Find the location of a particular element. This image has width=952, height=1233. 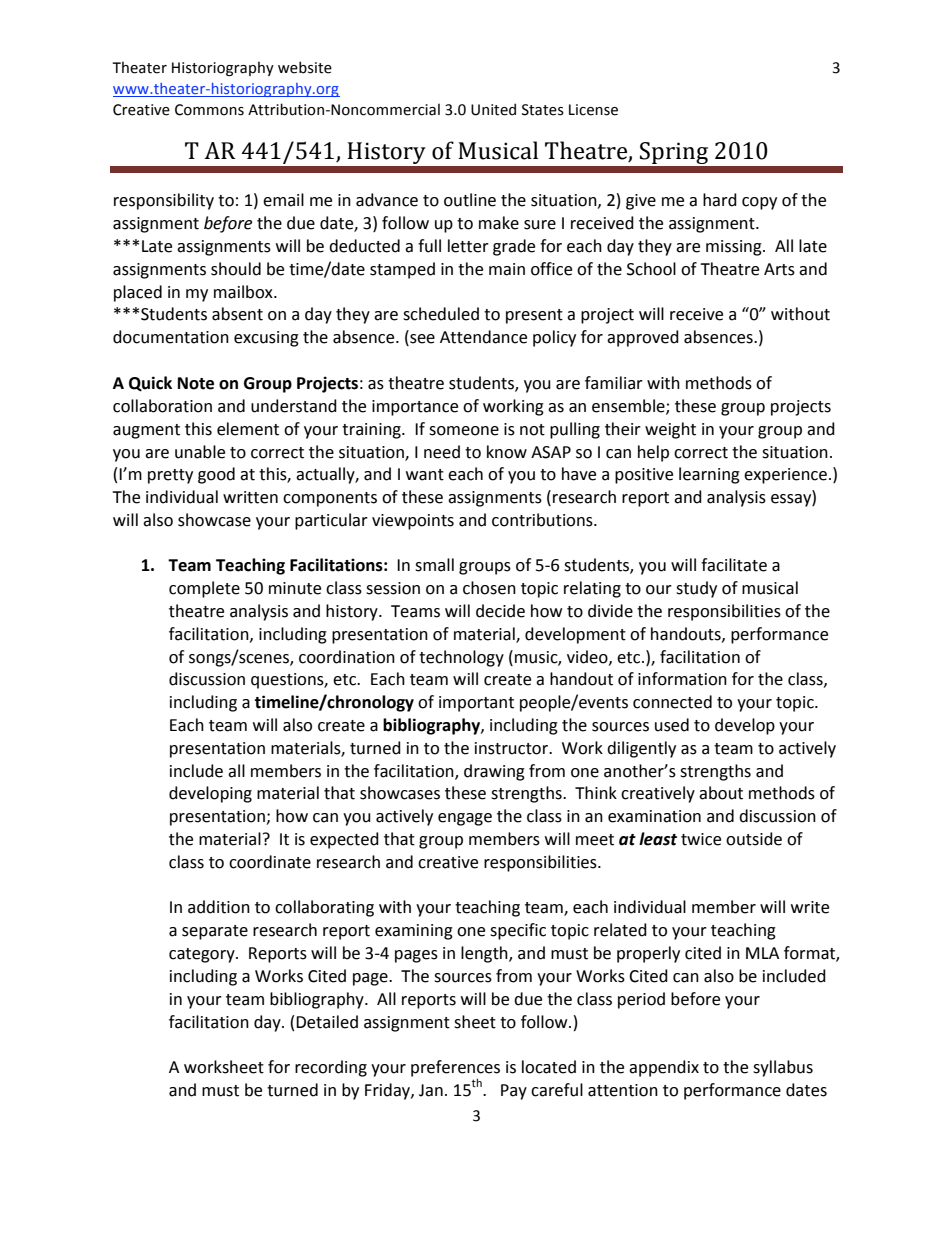

United is located at coordinates (493, 109).
